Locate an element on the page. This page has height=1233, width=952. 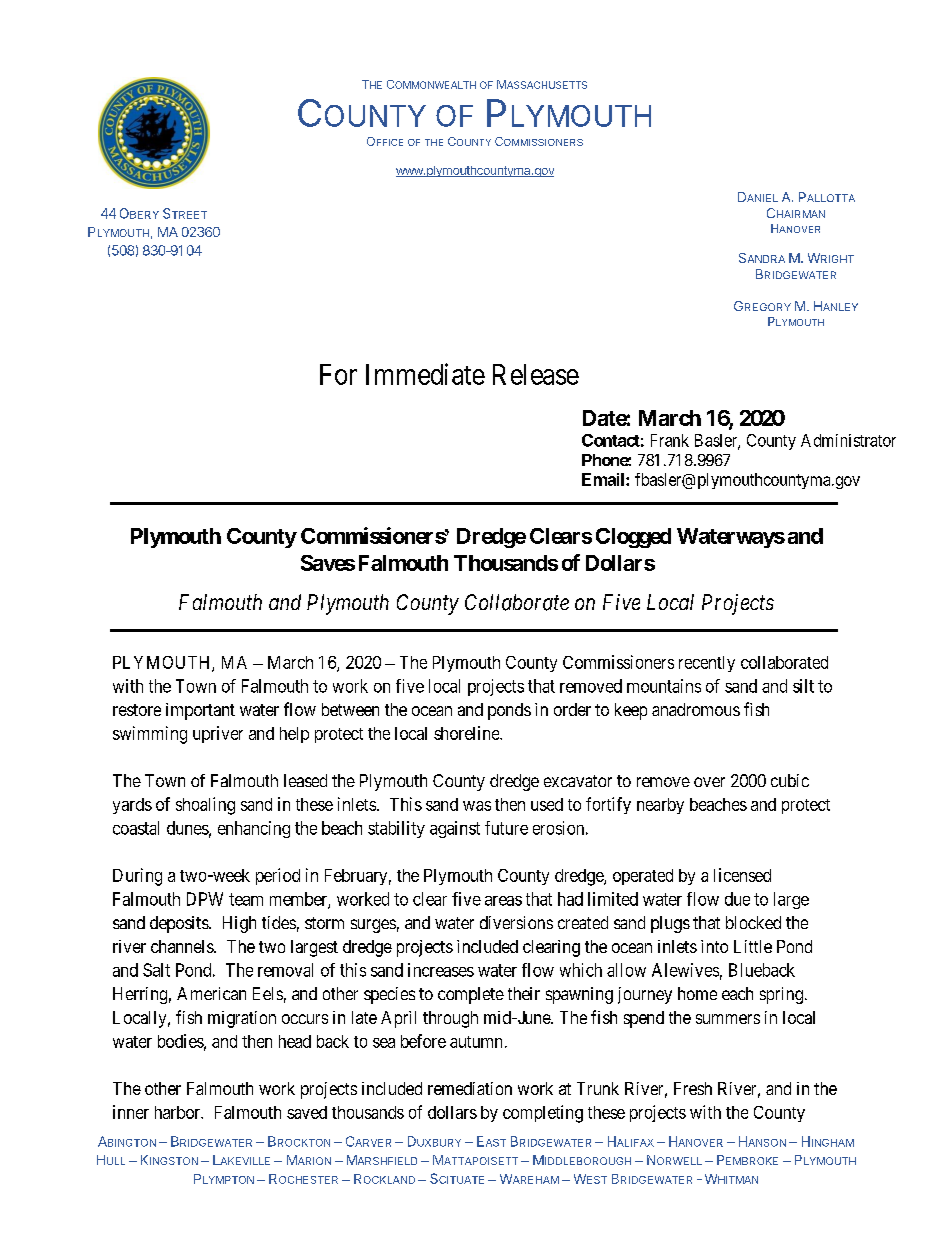
harbor is located at coordinates (179, 1112).
